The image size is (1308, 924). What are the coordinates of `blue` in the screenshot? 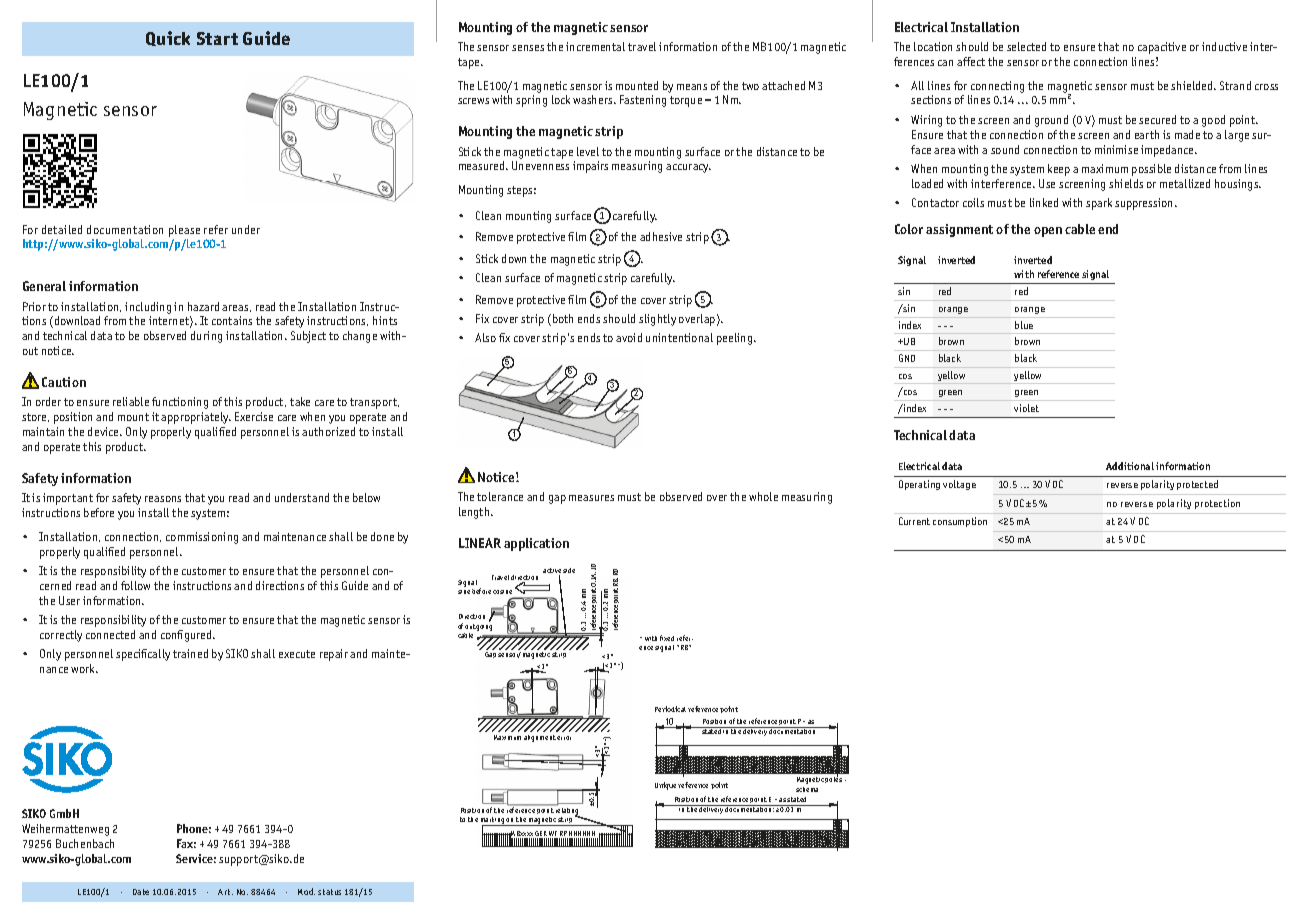 It's located at (1024, 325).
